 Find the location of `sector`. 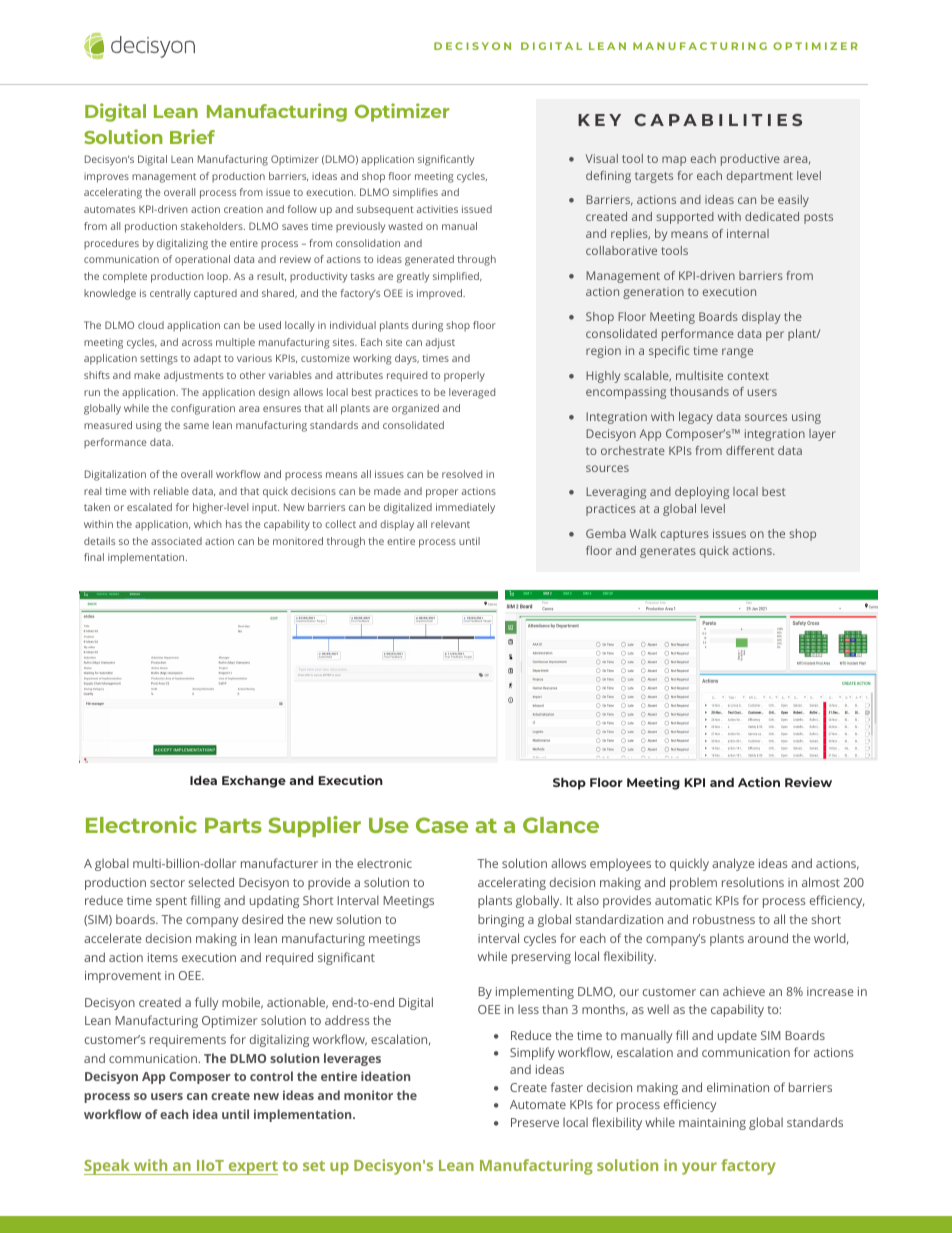

sector is located at coordinates (167, 883).
